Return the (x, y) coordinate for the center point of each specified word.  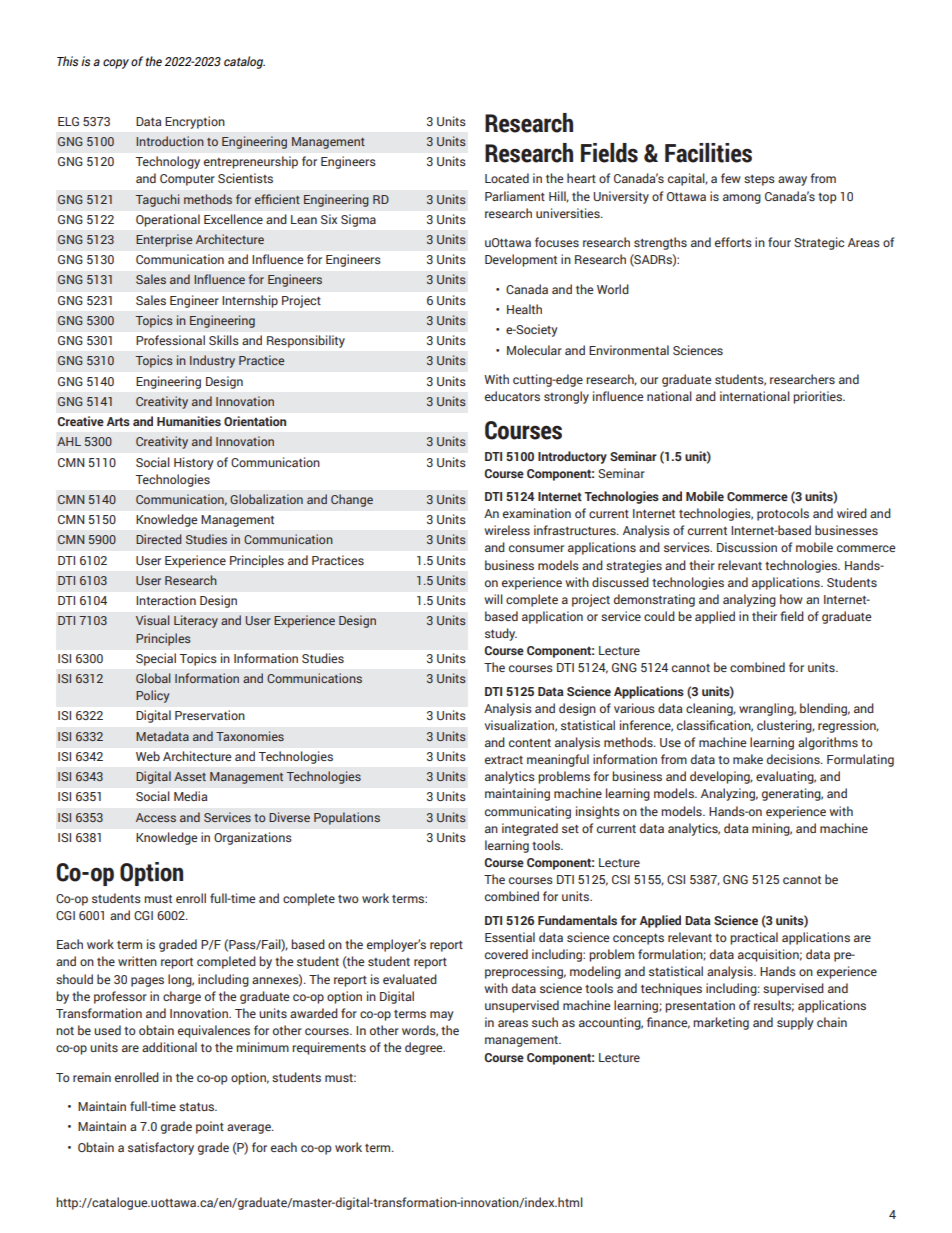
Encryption (195, 122)
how (791, 599)
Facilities (708, 153)
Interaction (166, 600)
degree (425, 1048)
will (493, 599)
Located (507, 178)
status (197, 1107)
